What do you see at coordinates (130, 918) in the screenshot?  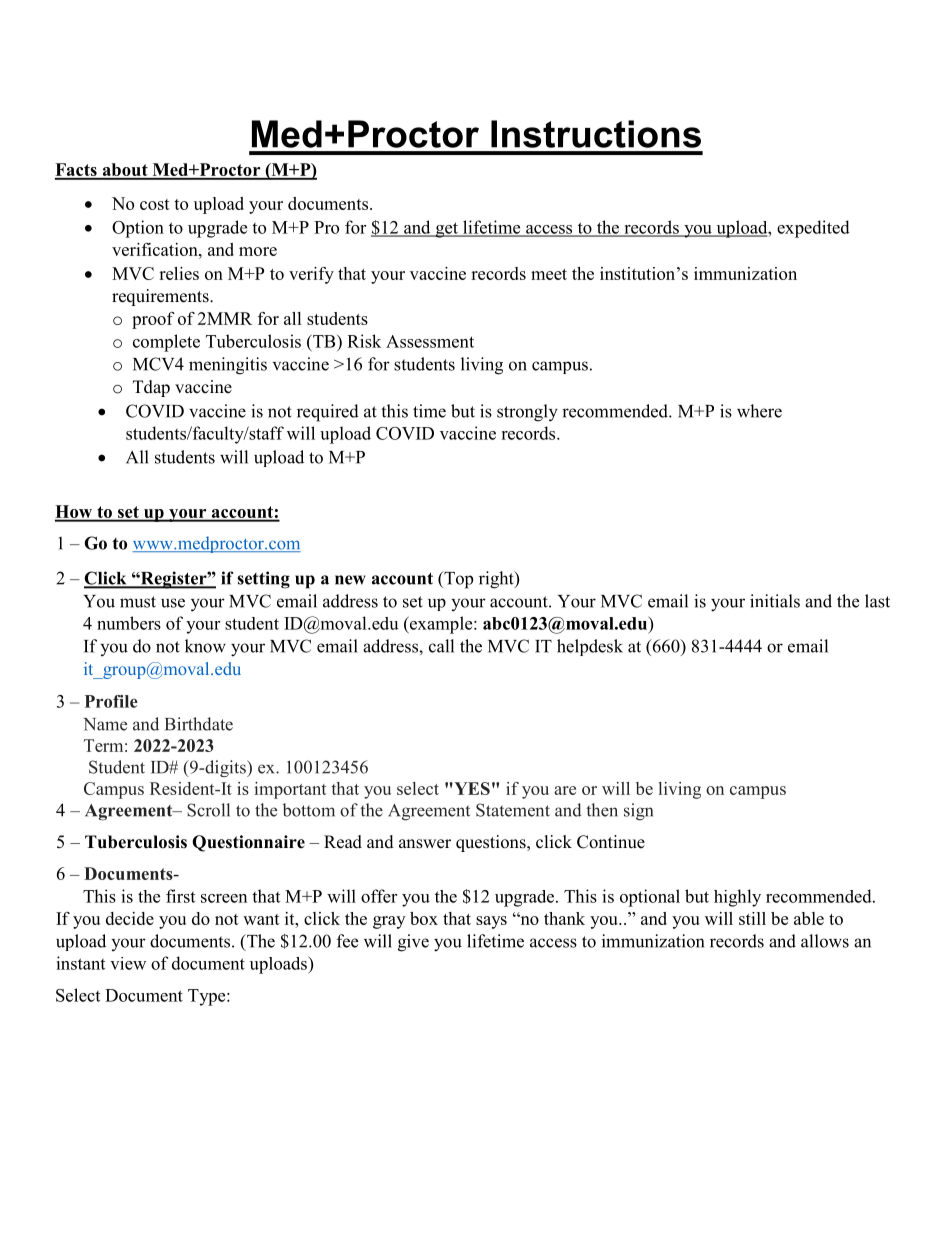 I see `decide` at bounding box center [130, 918].
